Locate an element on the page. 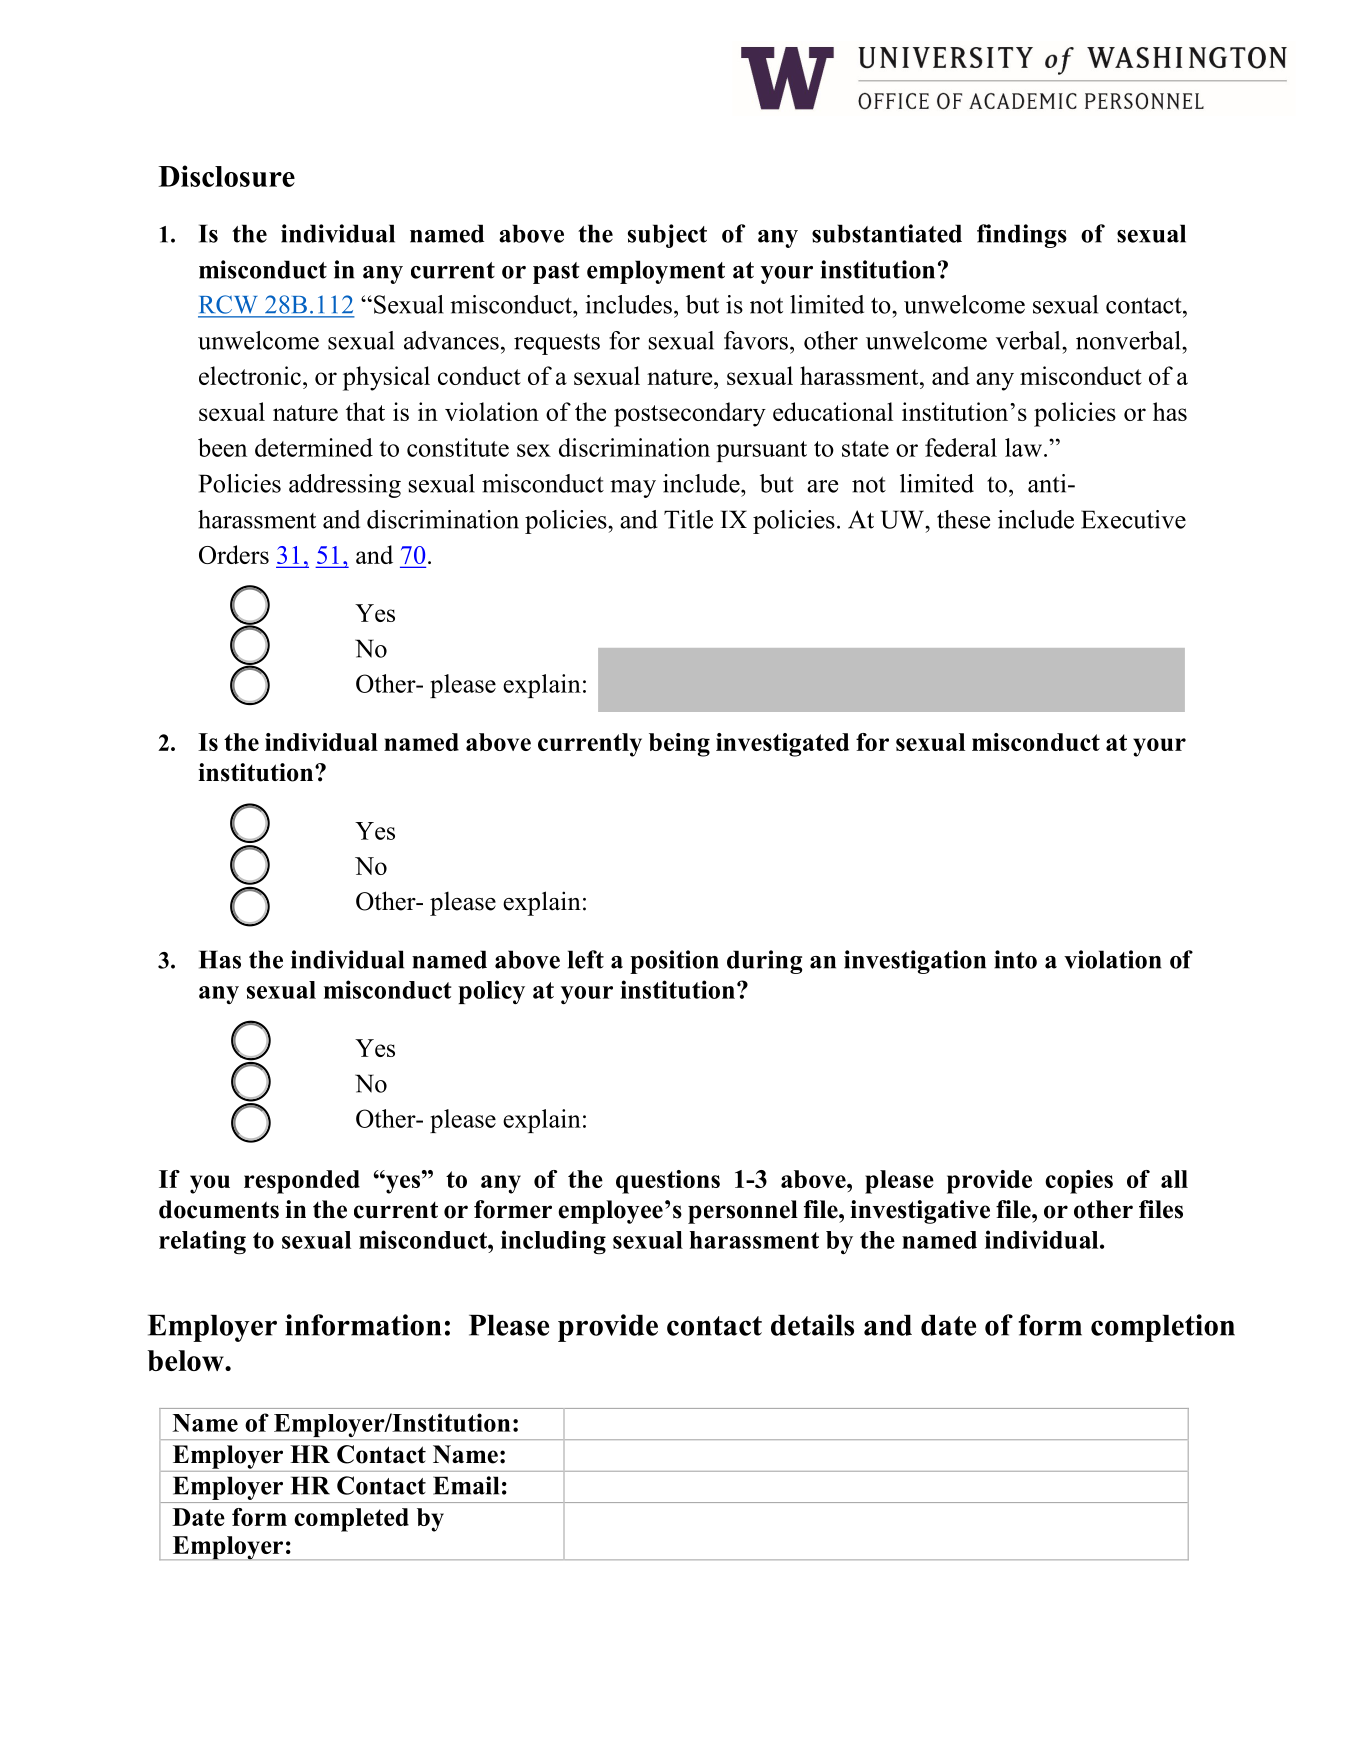 Image resolution: width=1346 pixels, height=1742 pixels. law is located at coordinates (1025, 447).
